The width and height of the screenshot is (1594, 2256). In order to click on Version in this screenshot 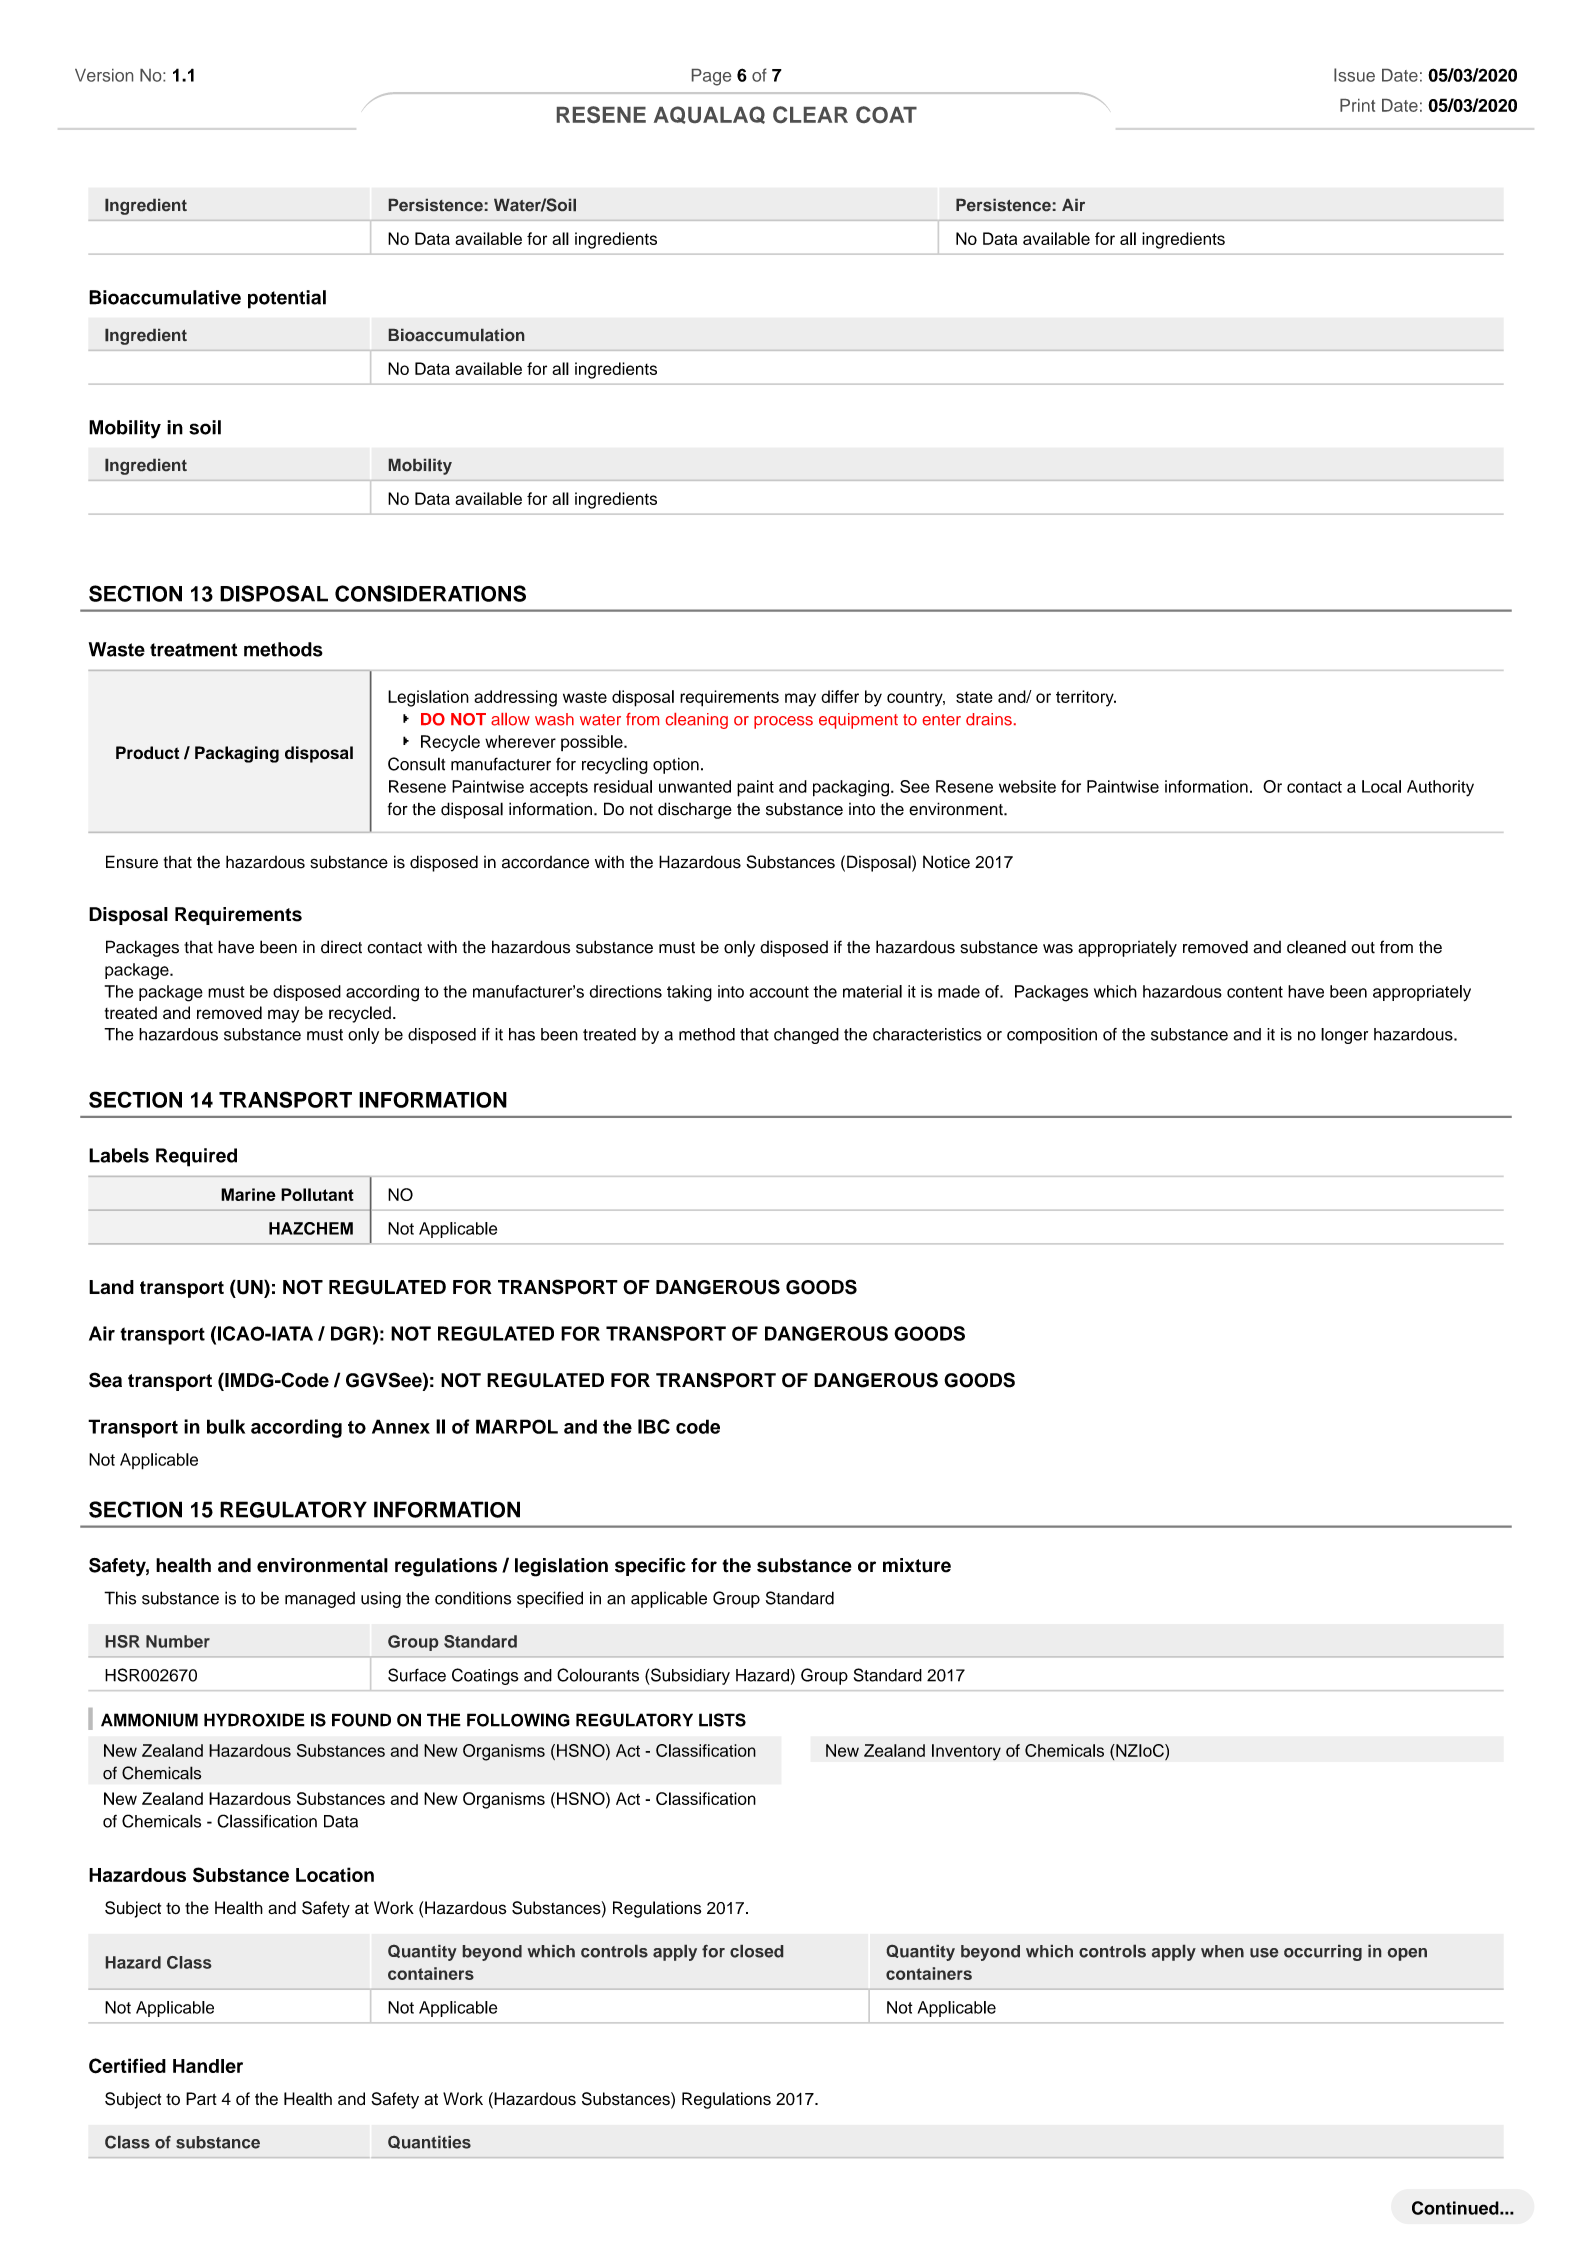, I will do `click(104, 75)`.
